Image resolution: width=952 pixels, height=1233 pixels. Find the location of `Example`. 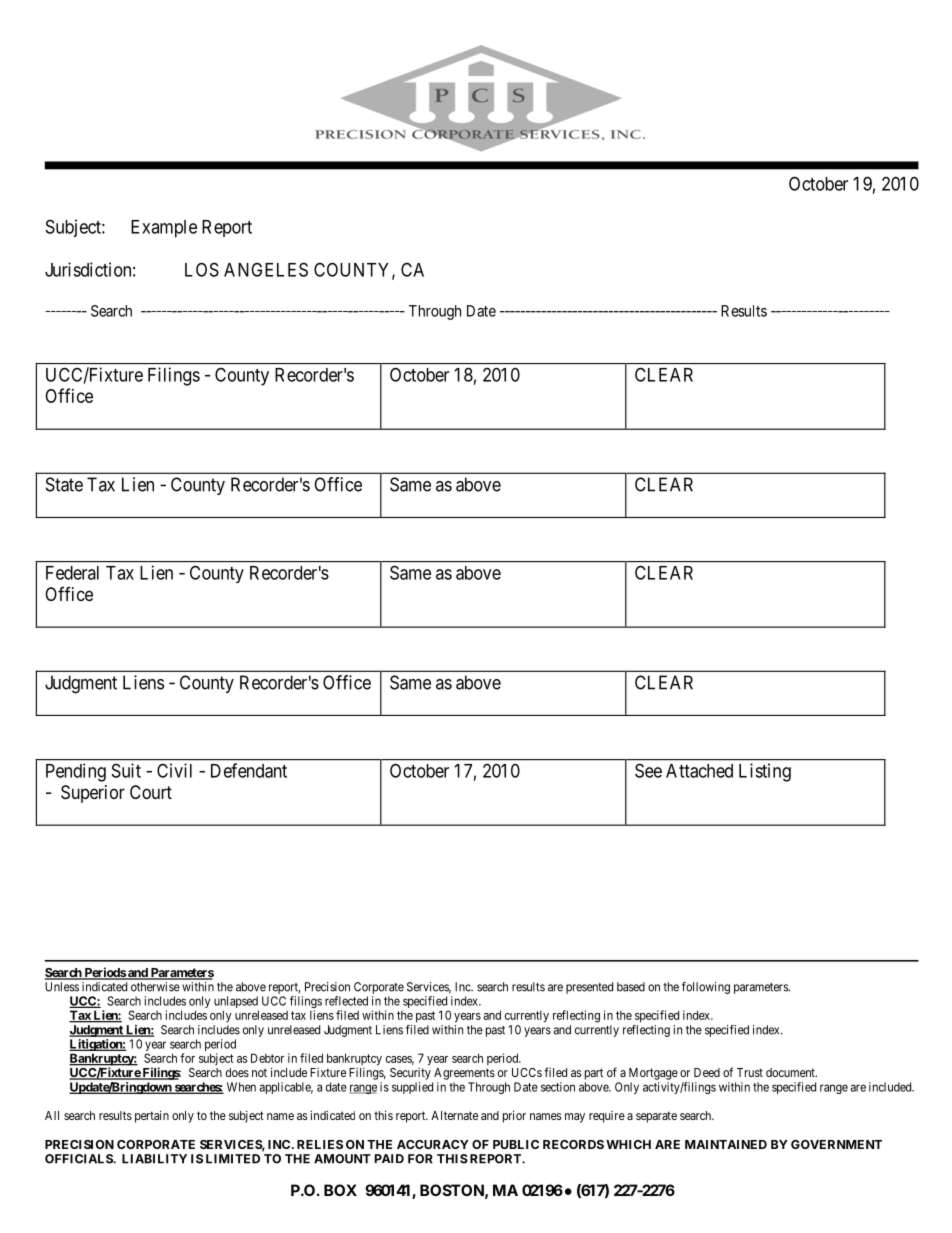

Example is located at coordinates (164, 229).
